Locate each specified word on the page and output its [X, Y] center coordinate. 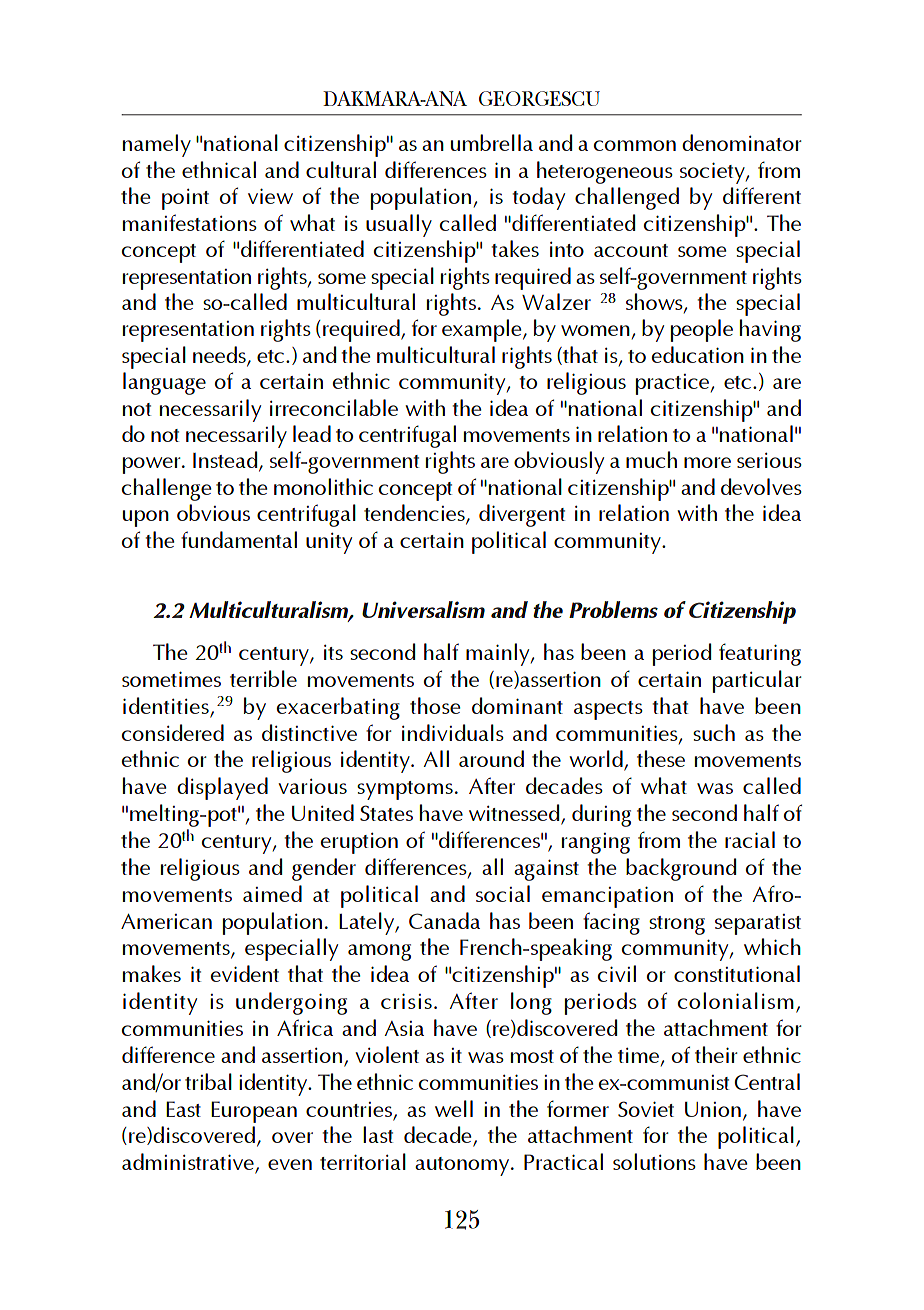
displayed [222, 788]
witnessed [515, 814]
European [254, 1112]
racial [750, 839]
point [185, 199]
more [707, 462]
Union [713, 1109]
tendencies [415, 514]
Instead [226, 461]
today [539, 198]
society [713, 173]
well [454, 1108]
